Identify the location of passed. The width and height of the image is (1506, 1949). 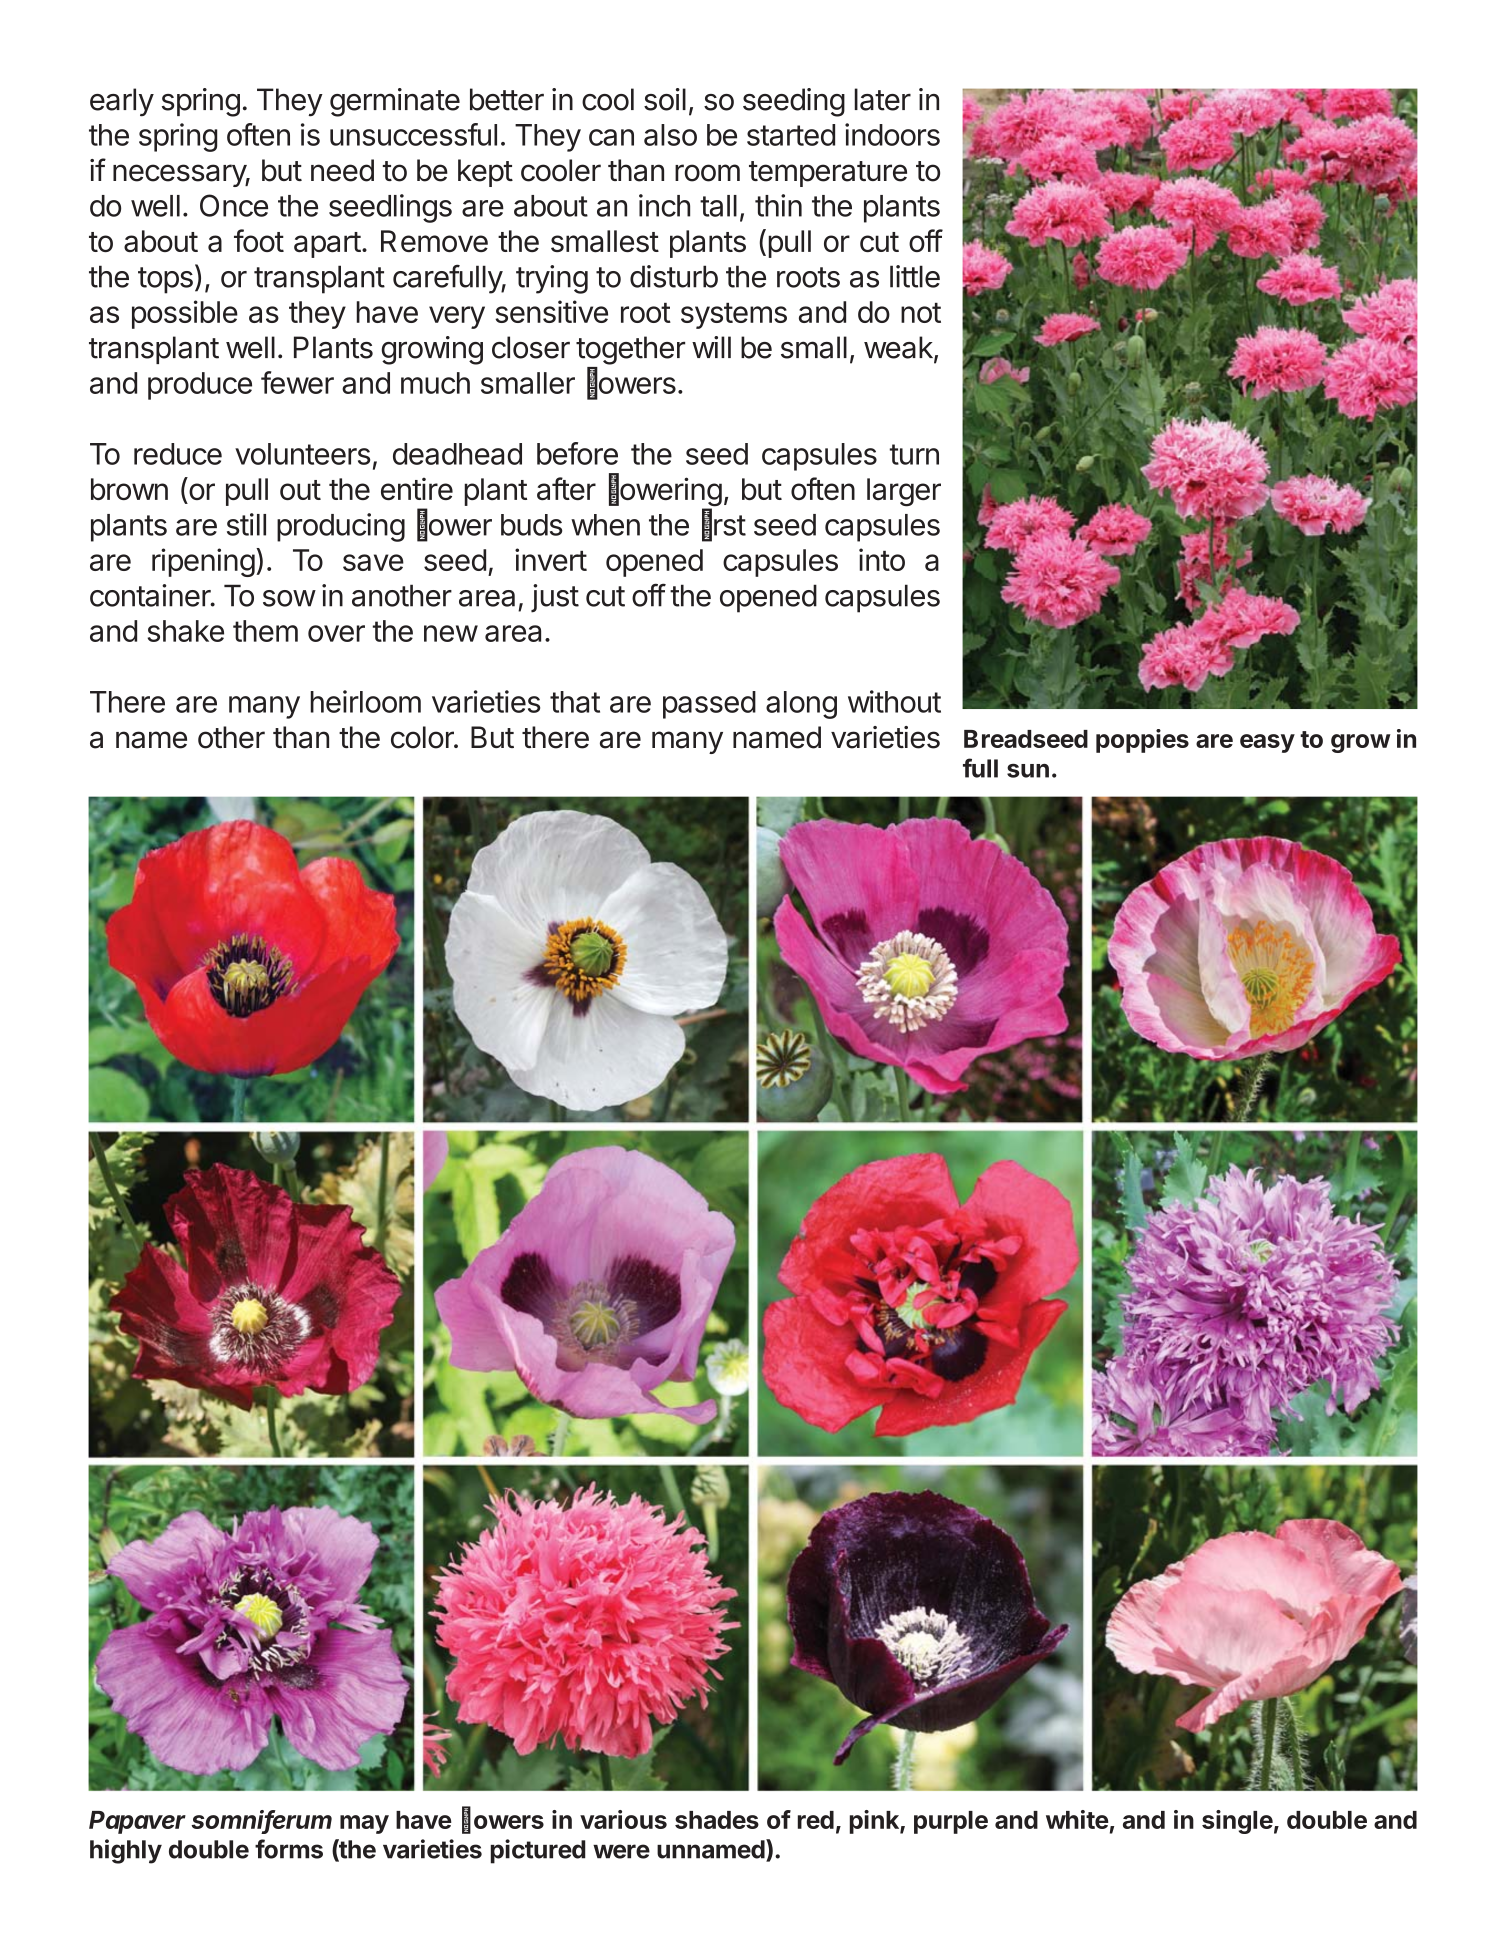
(709, 705).
